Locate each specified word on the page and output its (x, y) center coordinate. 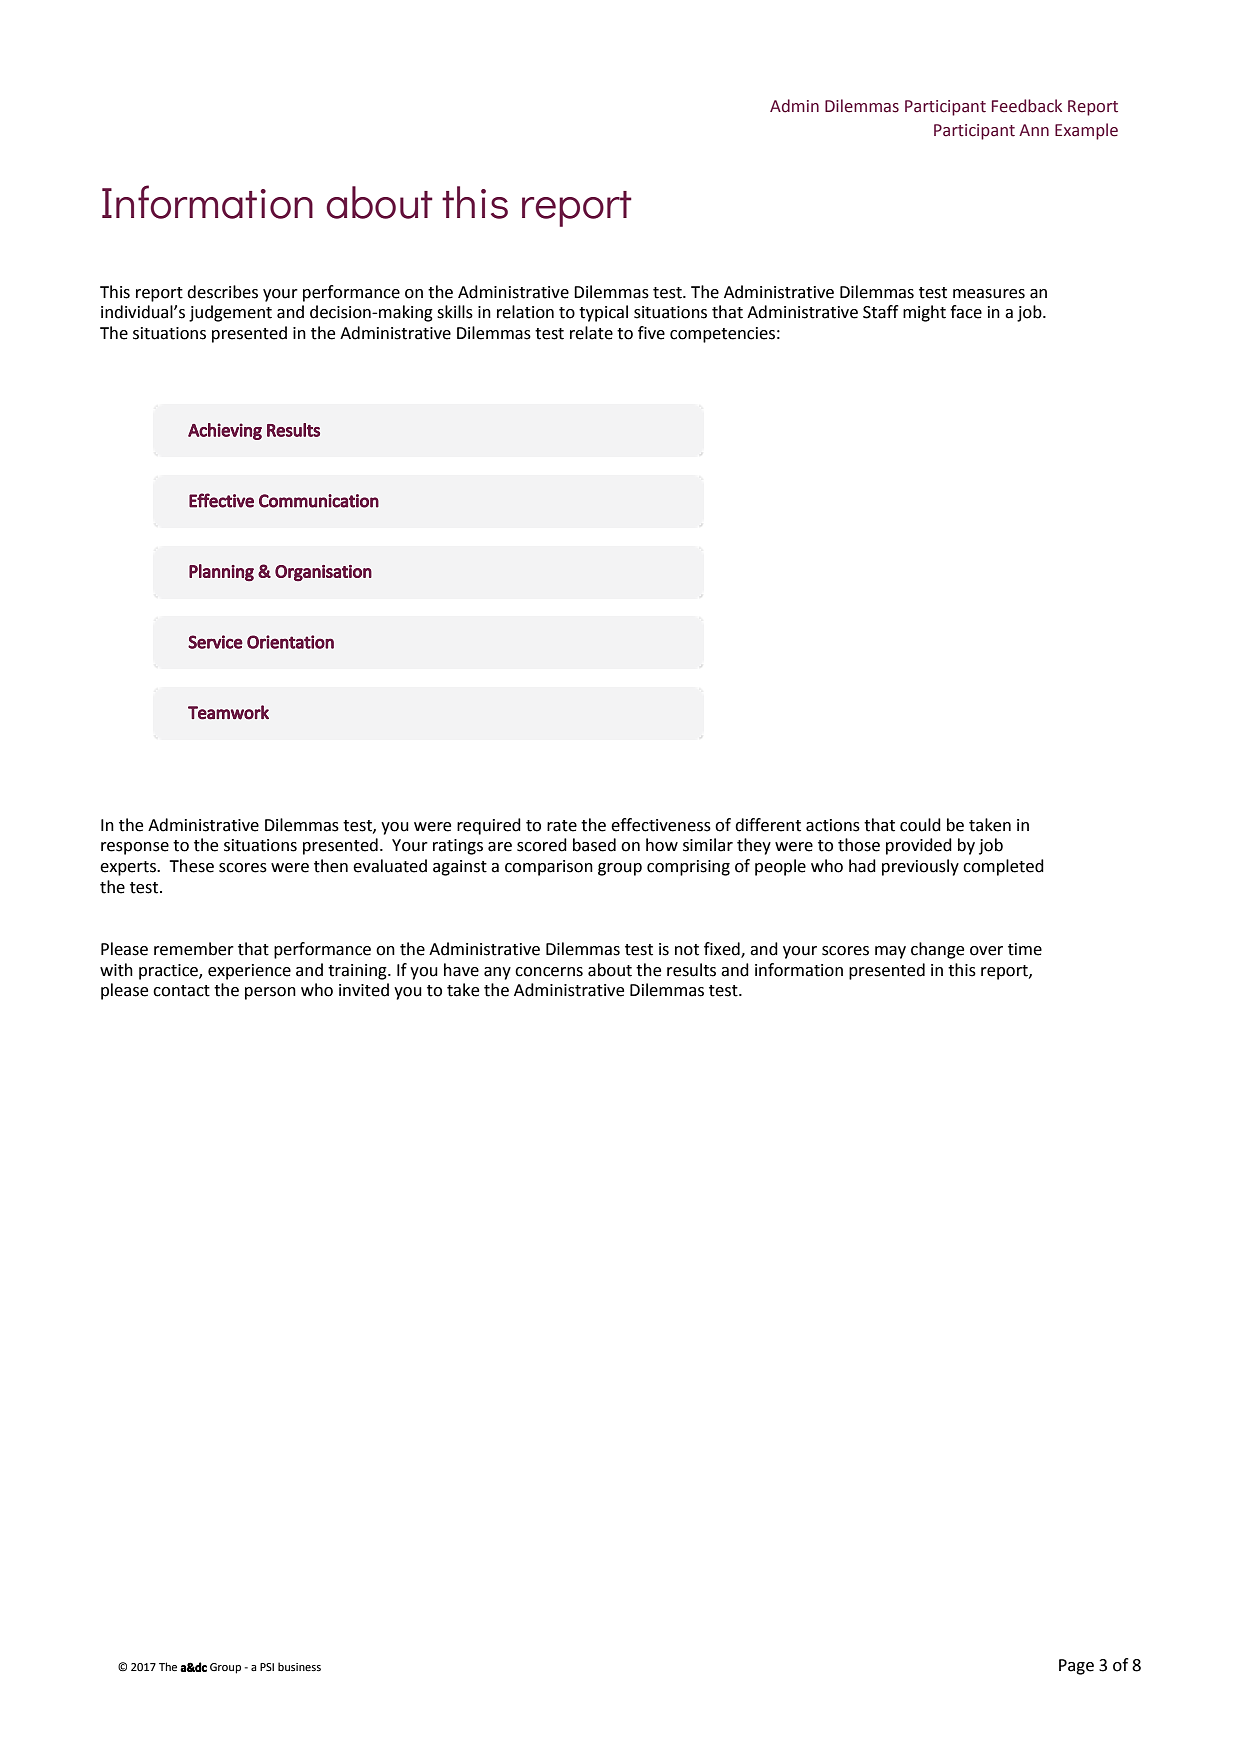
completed (1003, 867)
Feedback (1027, 106)
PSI (267, 1667)
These (191, 866)
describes (222, 292)
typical (603, 313)
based (594, 845)
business (299, 1666)
